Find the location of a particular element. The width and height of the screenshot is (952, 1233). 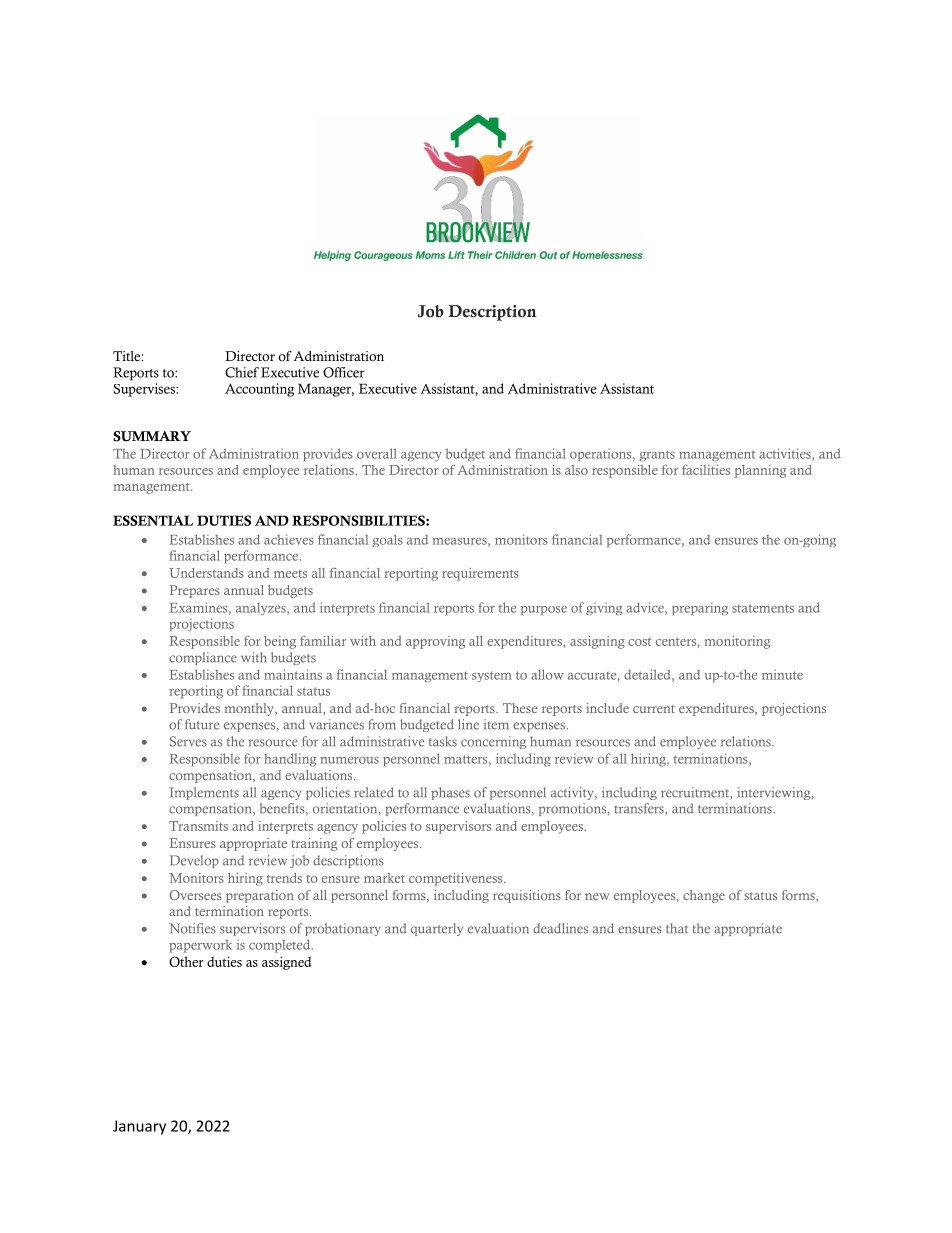

change is located at coordinates (704, 896).
